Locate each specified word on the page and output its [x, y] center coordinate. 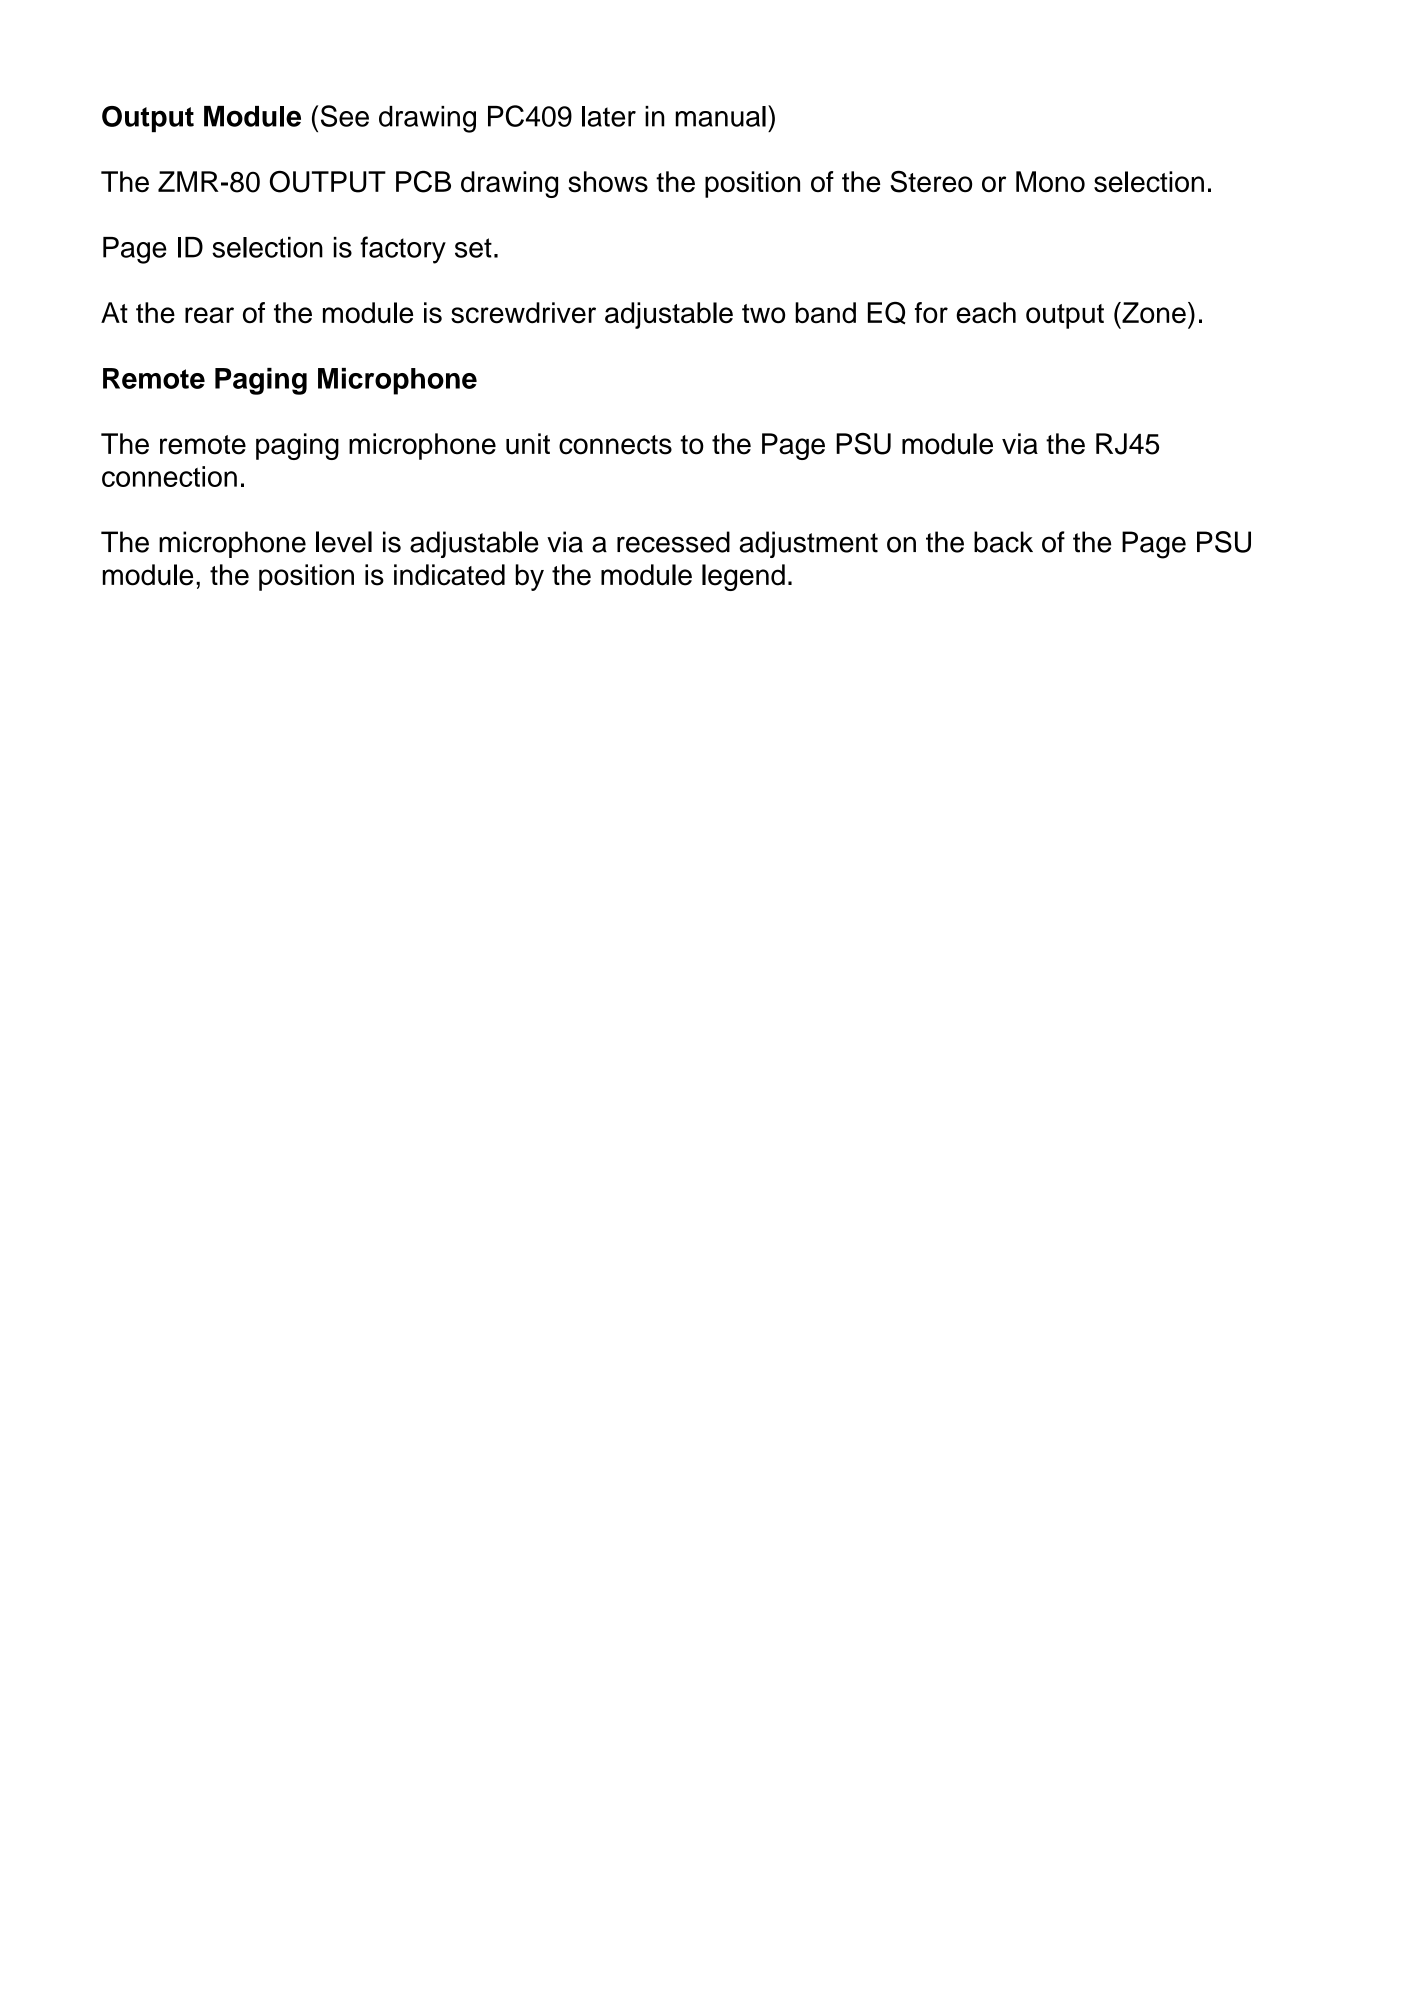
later [609, 116]
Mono [1050, 181]
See [345, 116]
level [344, 542]
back [1003, 542]
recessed [673, 542]
